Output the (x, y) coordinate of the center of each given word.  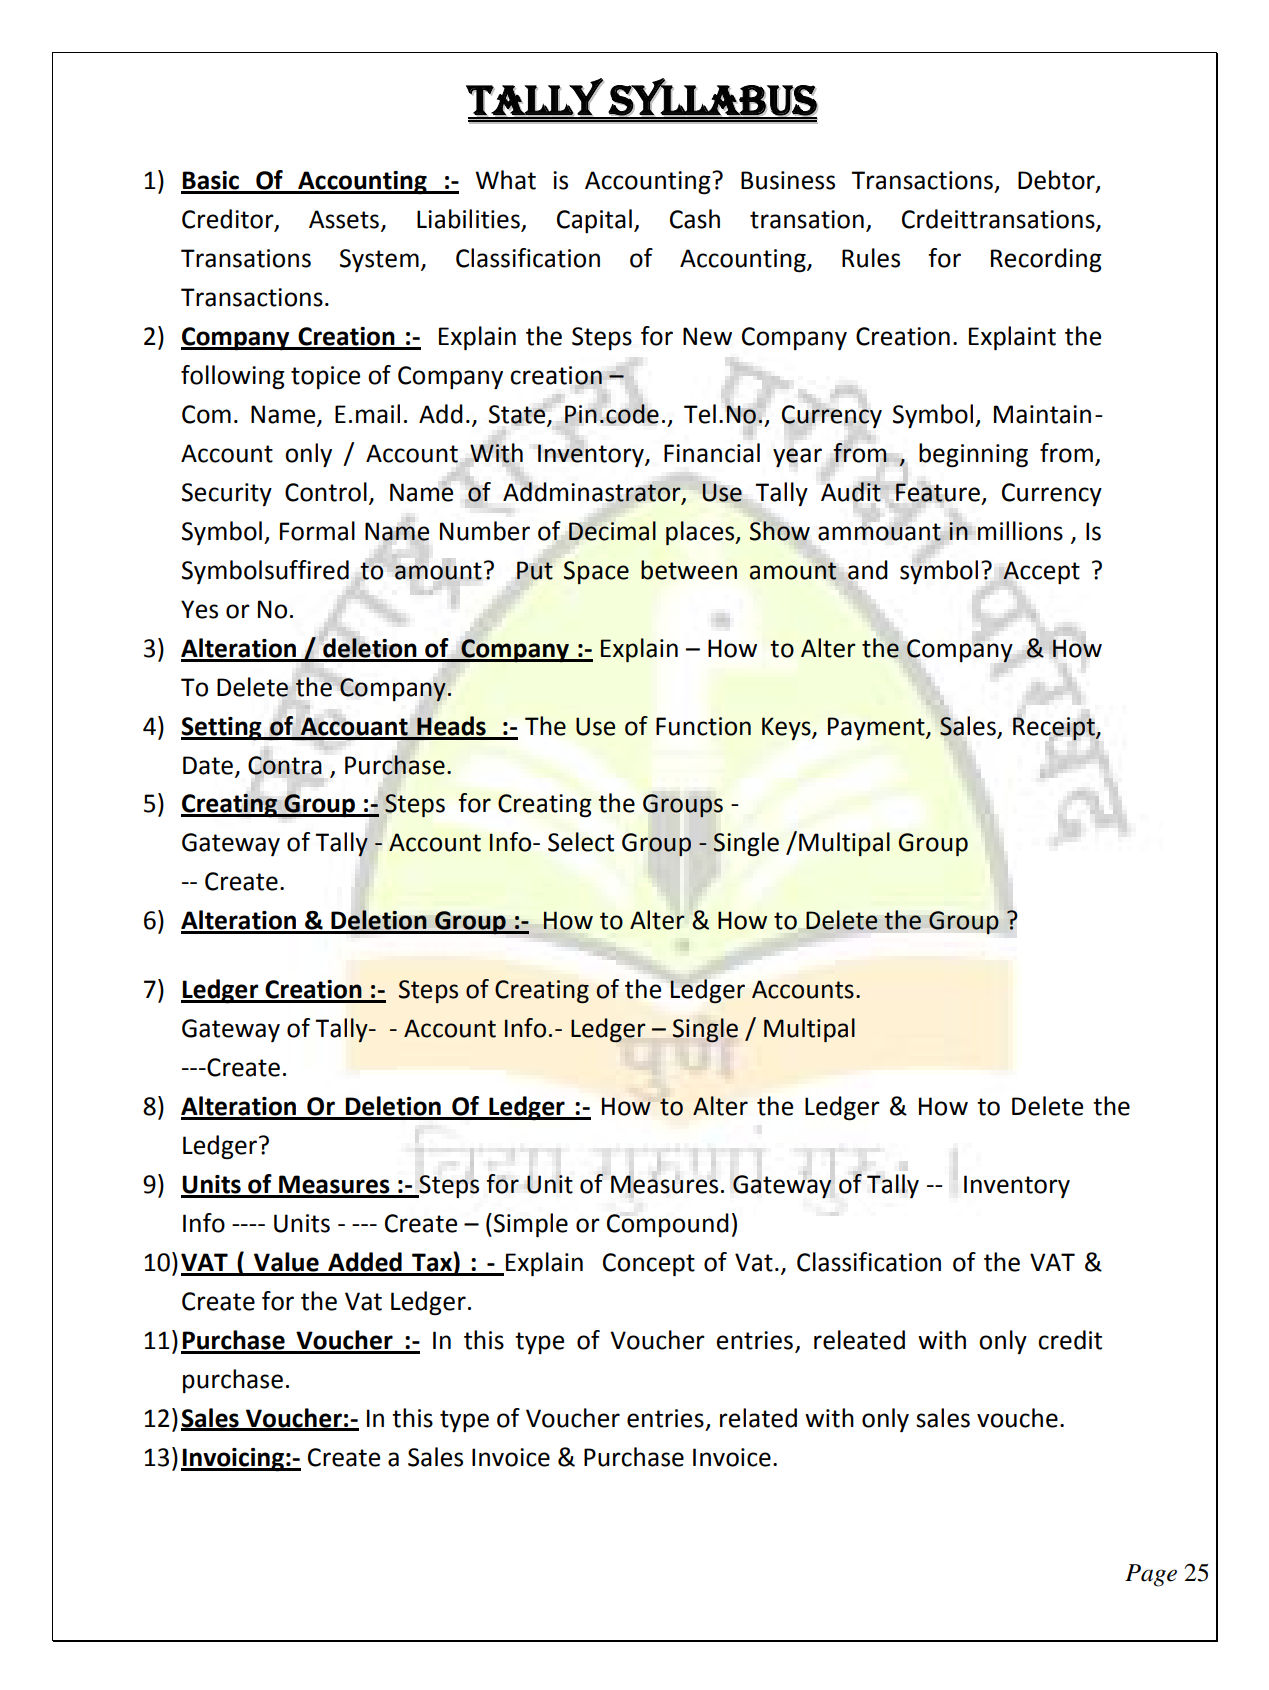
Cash (695, 219)
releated (859, 1340)
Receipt (1055, 728)
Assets (344, 219)
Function (703, 726)
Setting (222, 729)
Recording (1046, 260)
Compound (668, 1225)
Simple (531, 1225)
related (758, 1418)
